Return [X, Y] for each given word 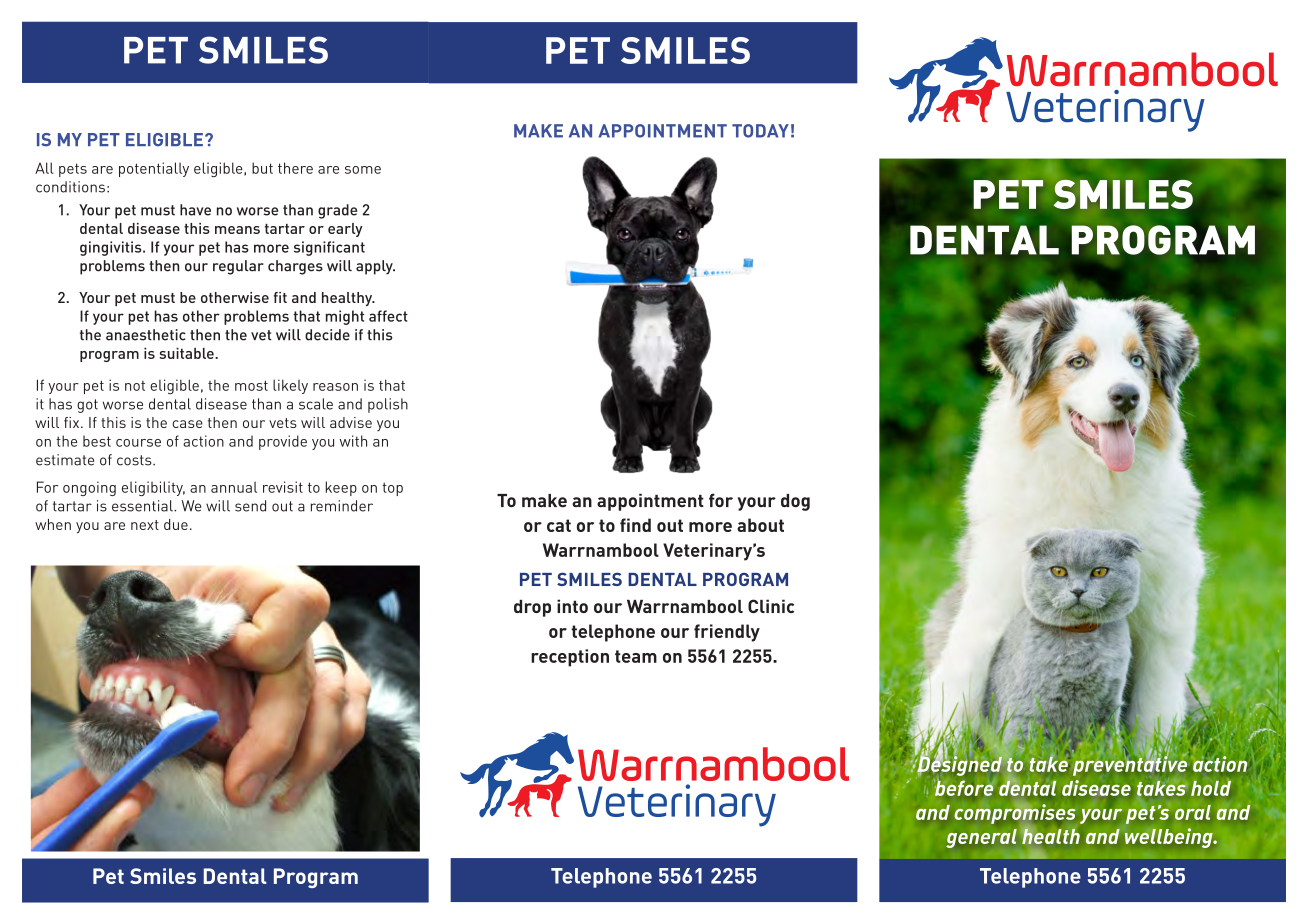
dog [795, 502]
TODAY [760, 131]
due [176, 524]
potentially [154, 169]
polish [388, 405]
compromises [1015, 814]
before [963, 787]
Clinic [771, 606]
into [572, 606]
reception [570, 658]
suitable [187, 353]
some [363, 170]
